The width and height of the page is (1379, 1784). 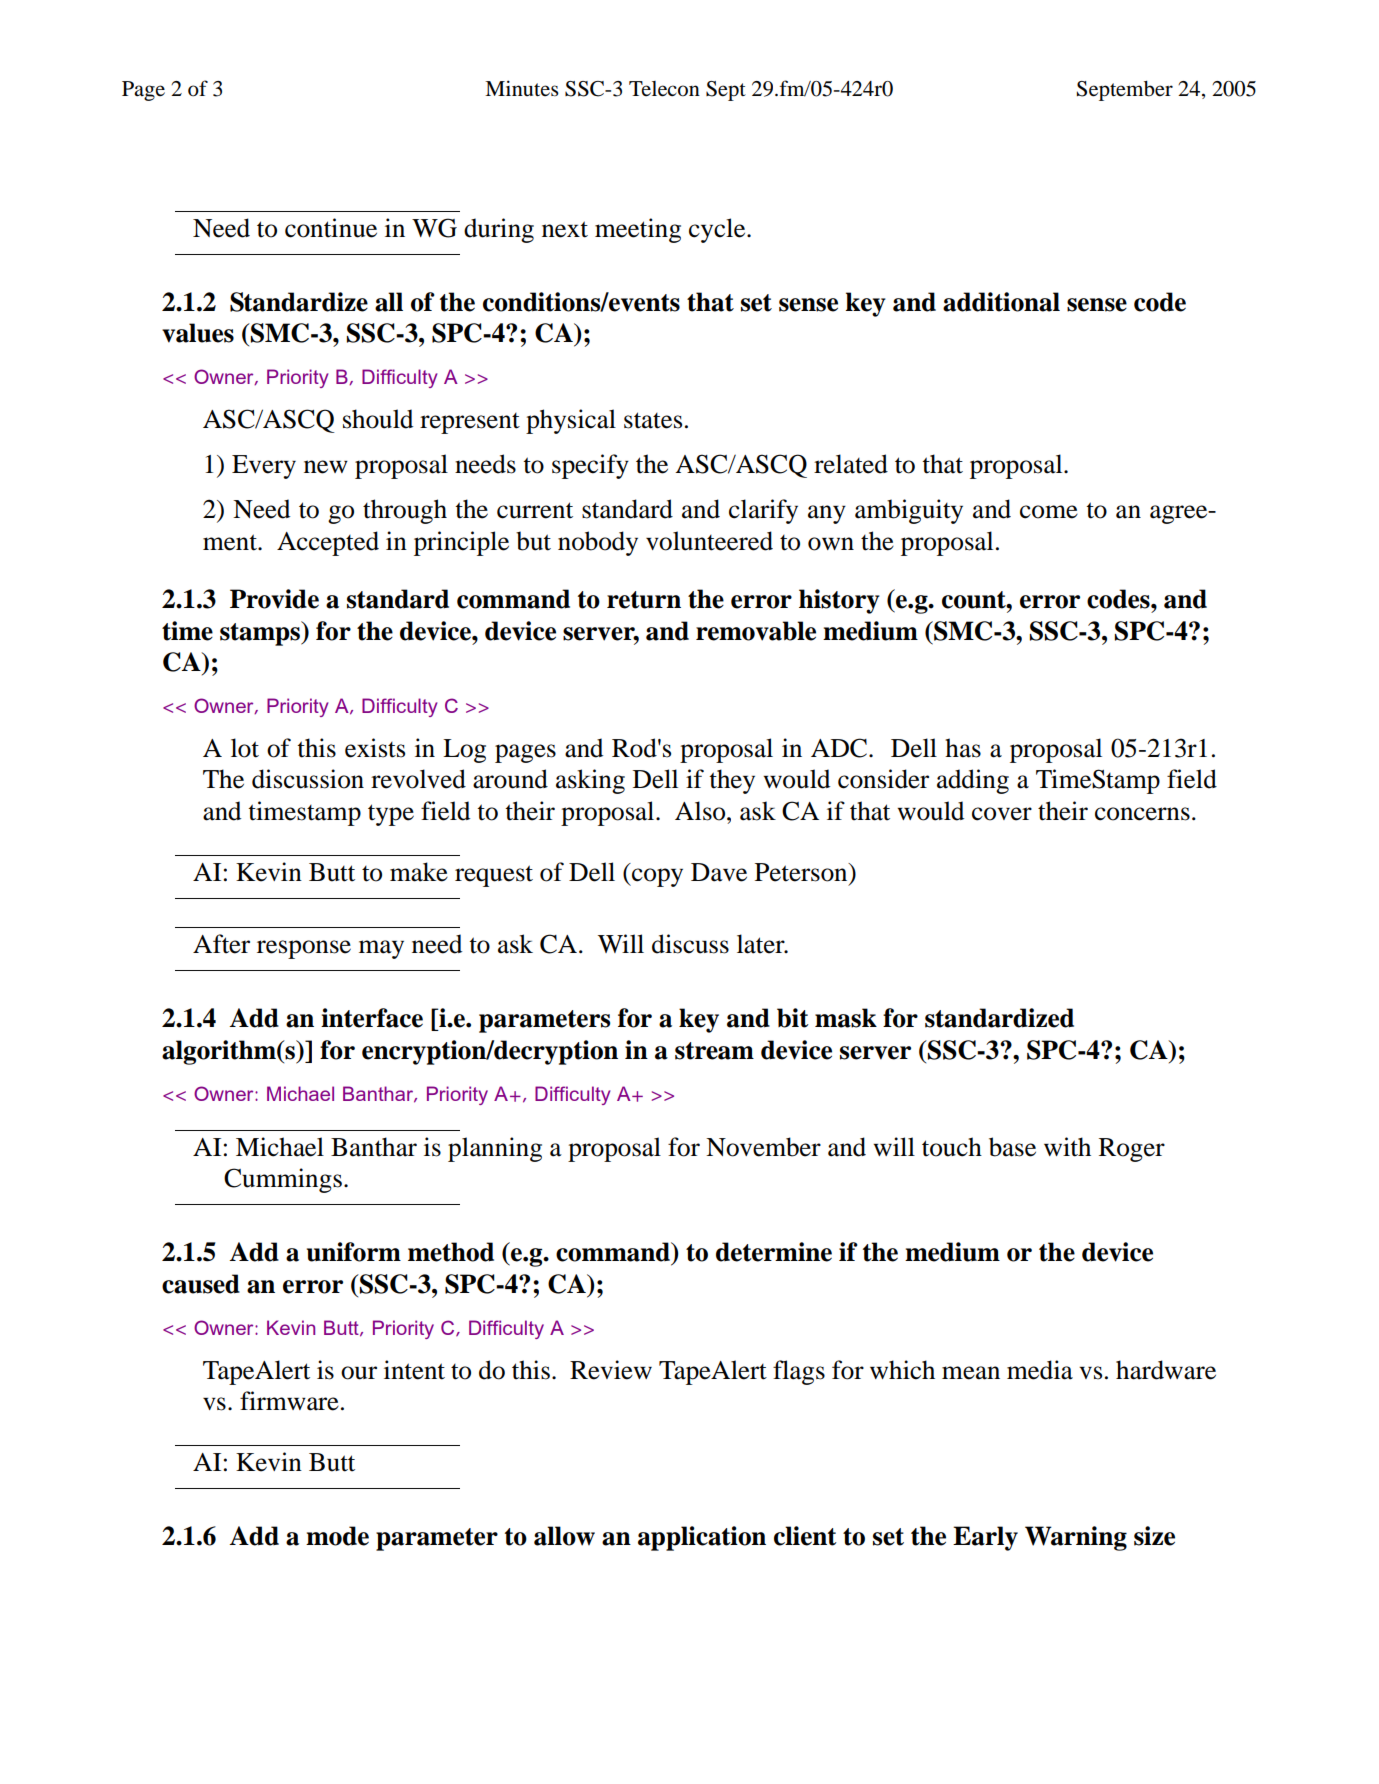 What do you see at coordinates (1002, 814) in the page?
I see `cover` at bounding box center [1002, 814].
